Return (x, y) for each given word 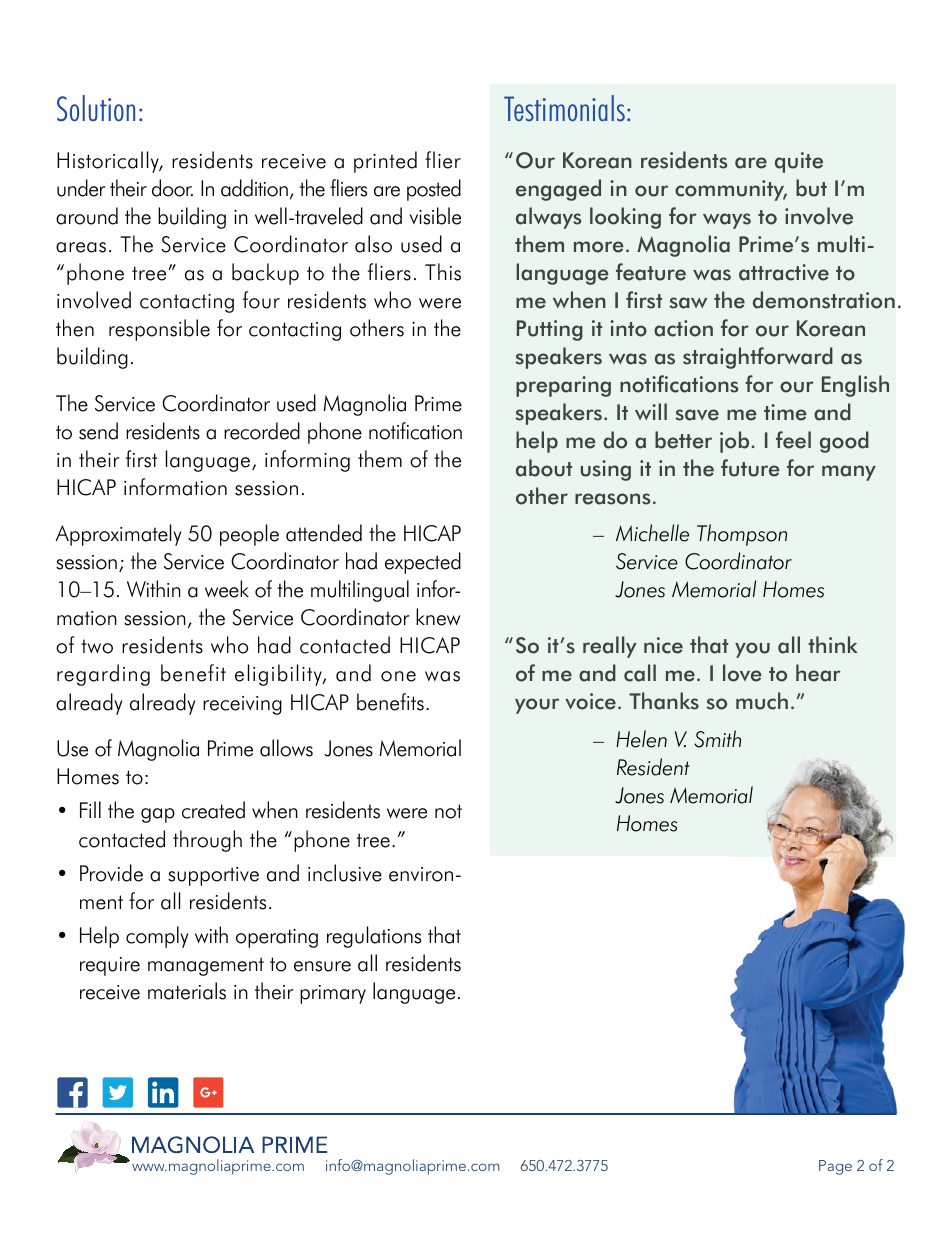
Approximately (118, 535)
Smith (717, 739)
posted (434, 190)
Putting (550, 330)
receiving (242, 705)
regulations (374, 937)
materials (187, 991)
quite (799, 162)
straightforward (758, 358)
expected (423, 563)
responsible (159, 330)
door (172, 188)
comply (157, 937)
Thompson (742, 535)
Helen (641, 739)
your (537, 706)
